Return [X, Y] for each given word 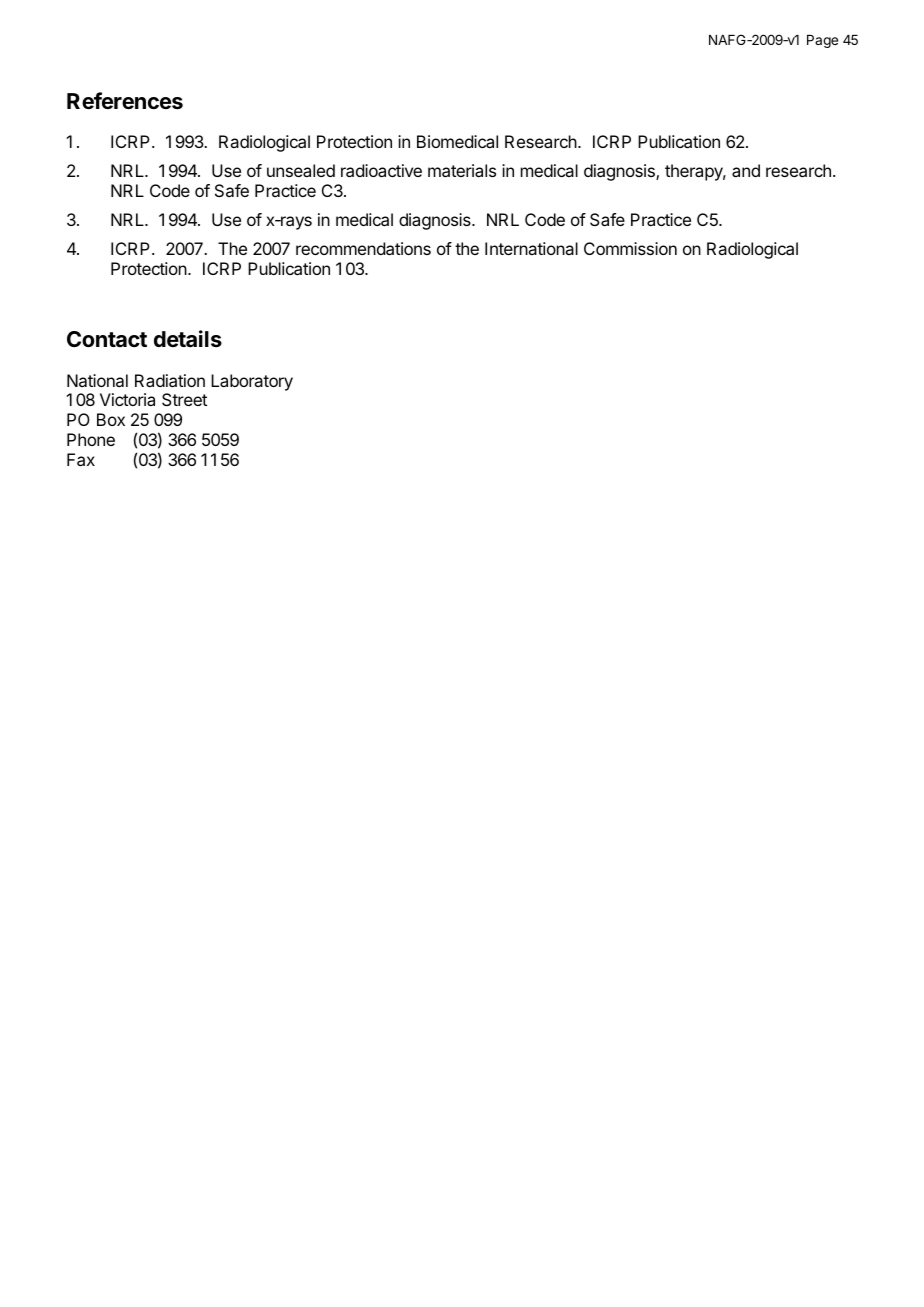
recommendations [363, 248]
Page [822, 41]
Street [184, 399]
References [125, 101]
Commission [630, 248]
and [746, 170]
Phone [91, 439]
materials [462, 170]
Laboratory [252, 382]
